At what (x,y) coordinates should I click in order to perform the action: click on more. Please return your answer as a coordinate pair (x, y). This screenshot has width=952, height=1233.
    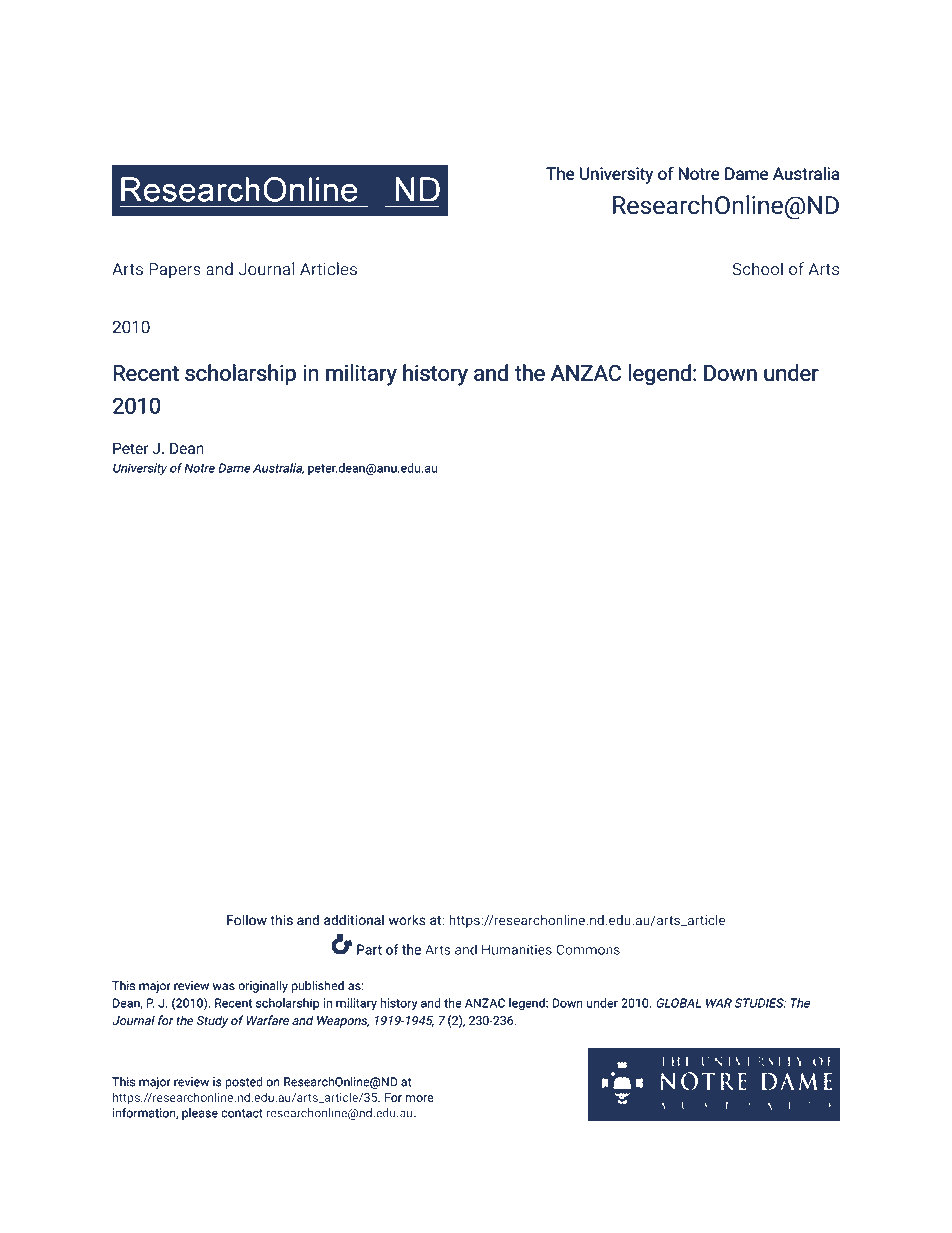
    Looking at the image, I should click on (420, 1098).
